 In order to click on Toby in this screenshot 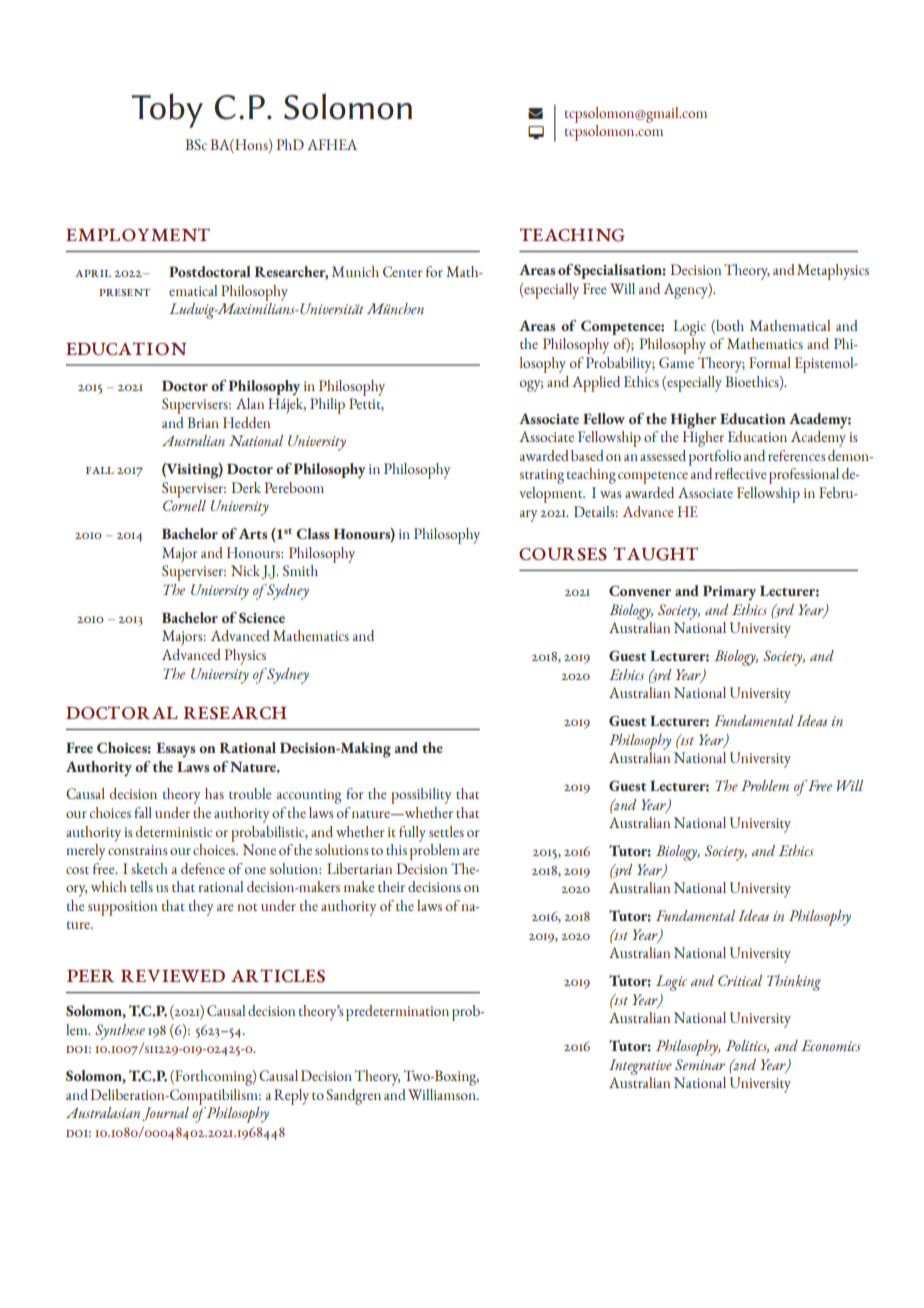, I will do `click(167, 110)`.
